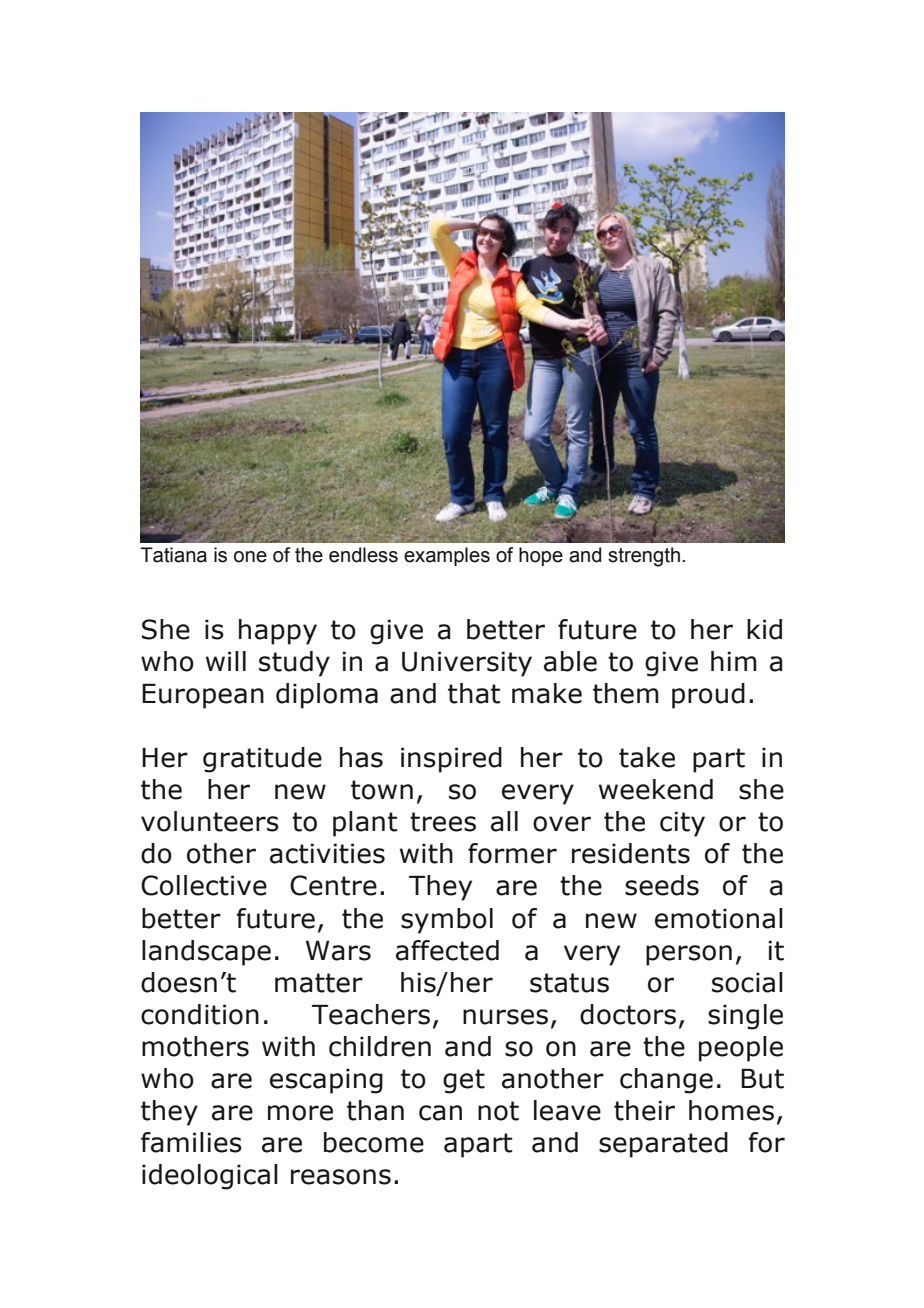 This screenshot has width=924, height=1308. What do you see at coordinates (440, 1113) in the screenshot?
I see `can` at bounding box center [440, 1113].
